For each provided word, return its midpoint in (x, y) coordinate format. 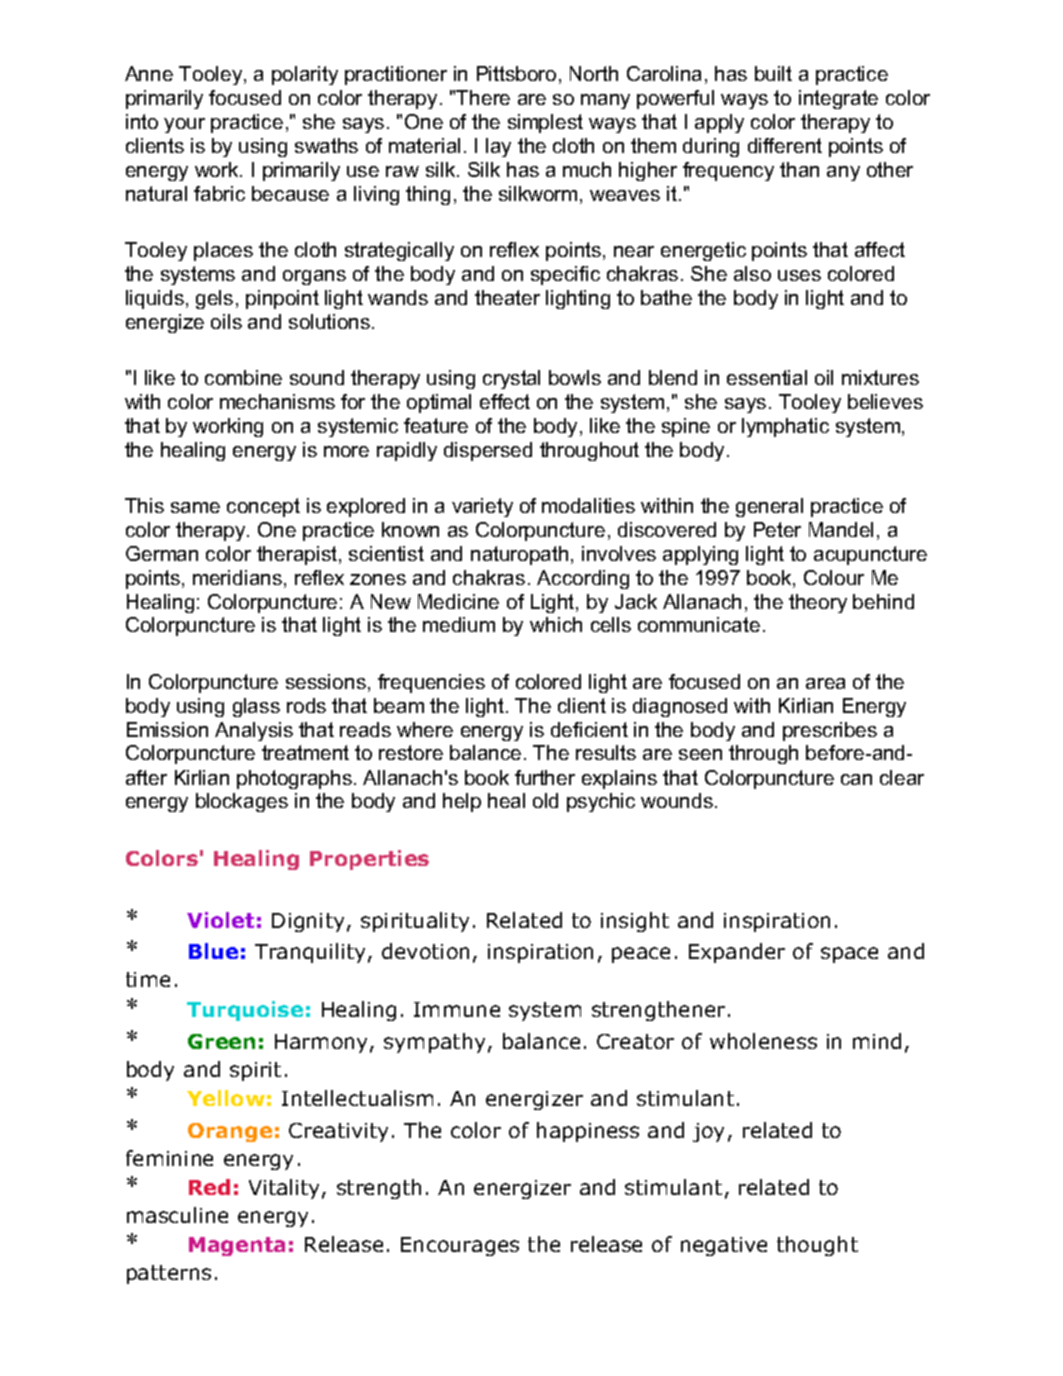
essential (767, 377)
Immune (457, 1009)
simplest (545, 123)
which (556, 624)
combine (243, 377)
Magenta (237, 1246)
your (184, 125)
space (849, 955)
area (825, 683)
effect (505, 401)
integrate (838, 99)
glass (256, 707)
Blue (213, 951)
